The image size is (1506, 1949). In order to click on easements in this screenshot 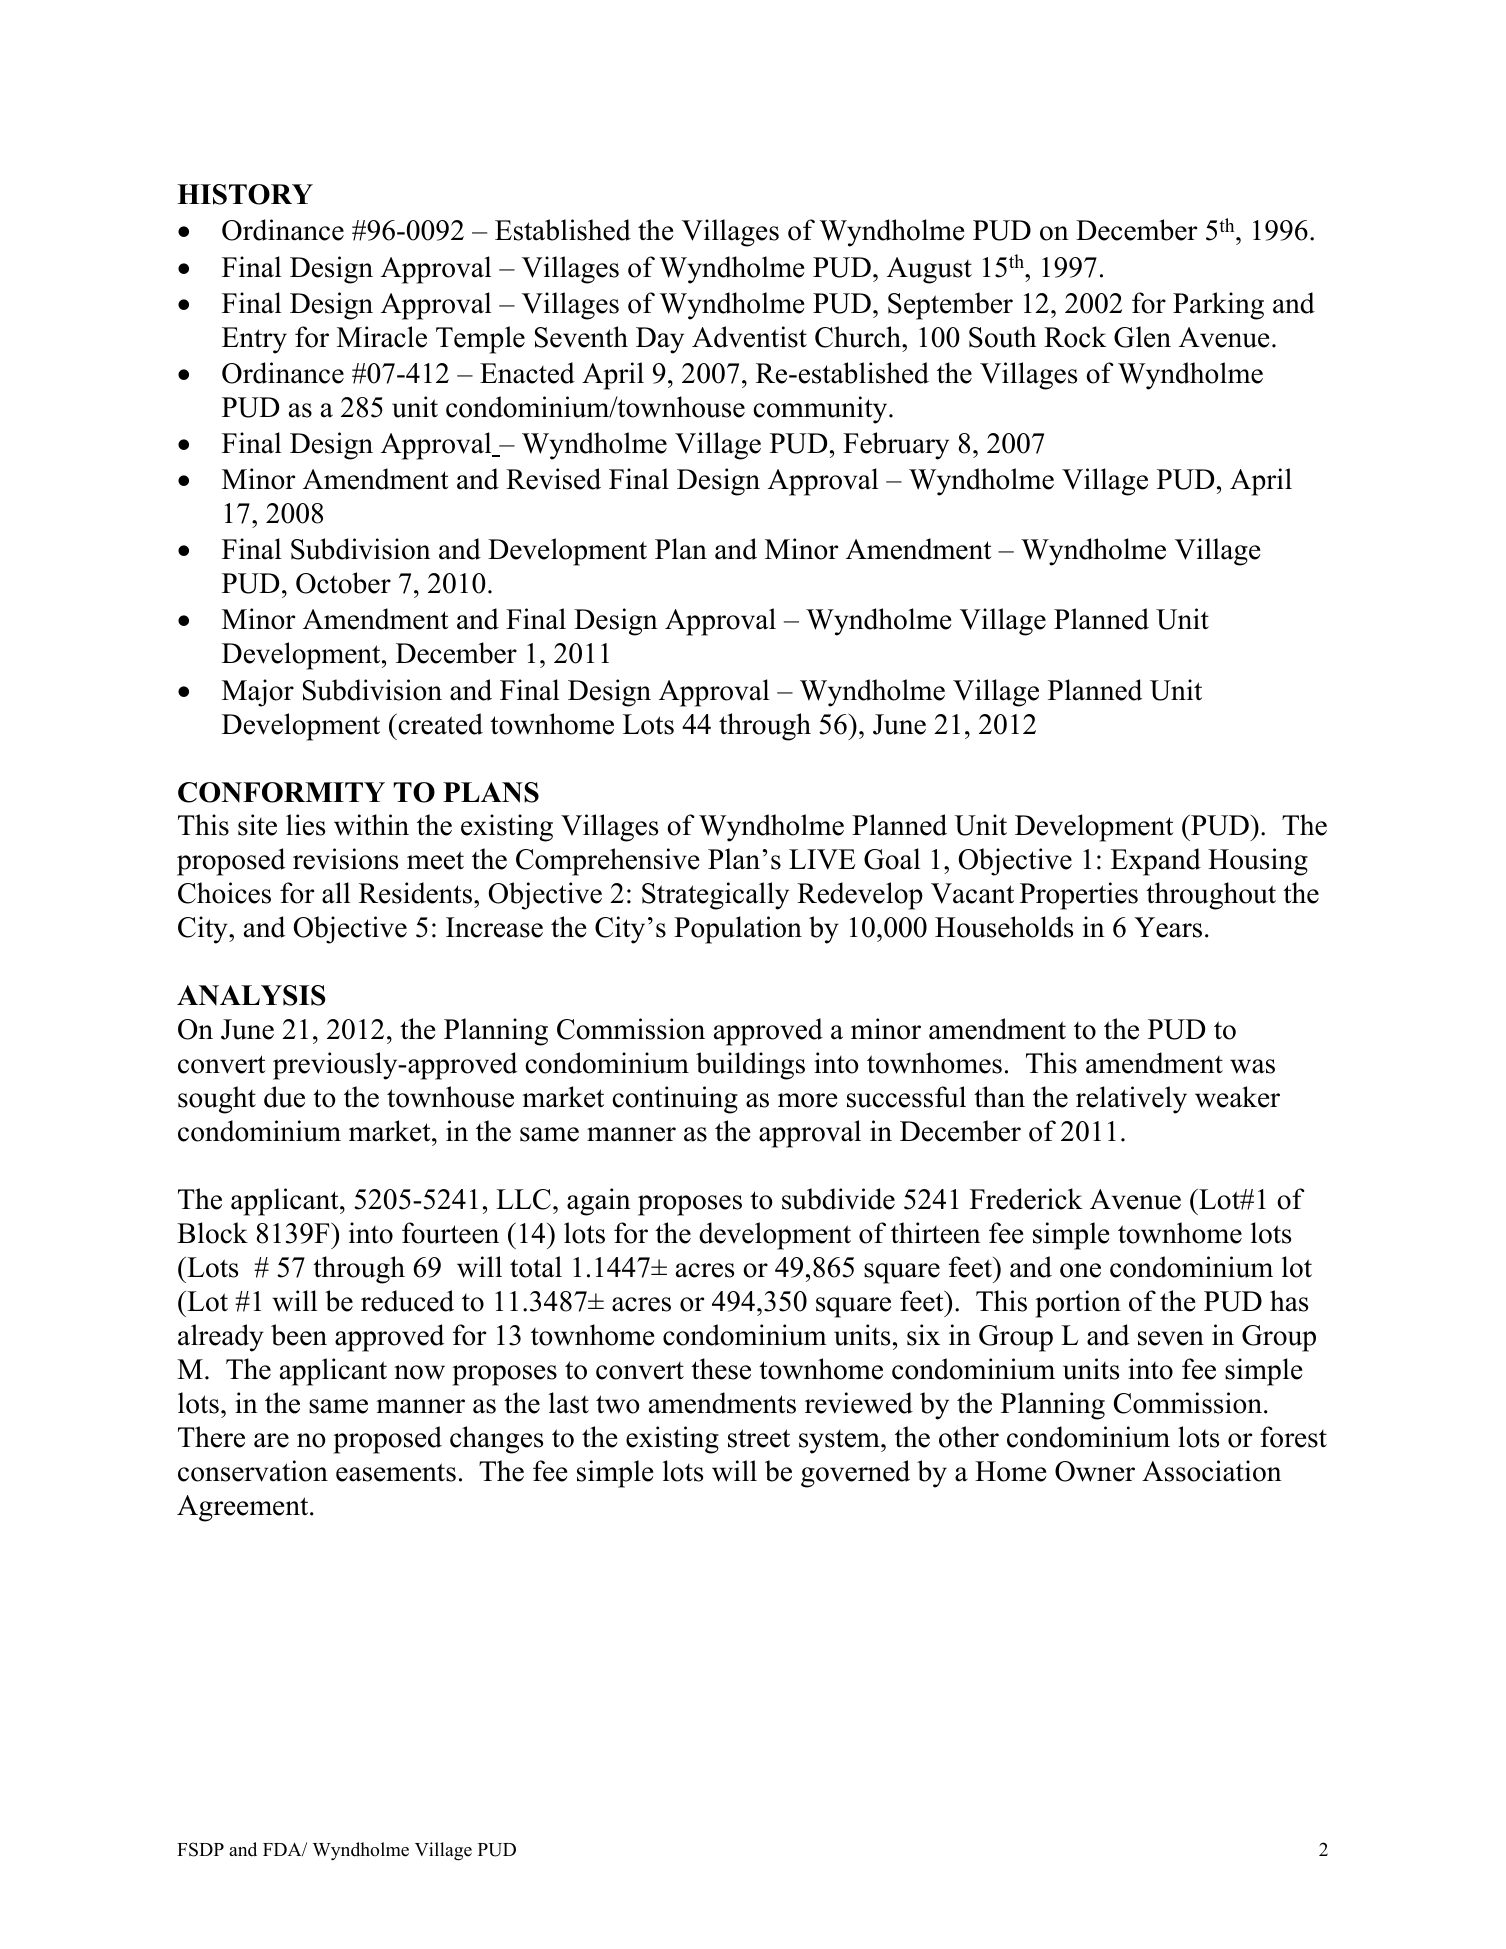, I will do `click(396, 1472)`.
